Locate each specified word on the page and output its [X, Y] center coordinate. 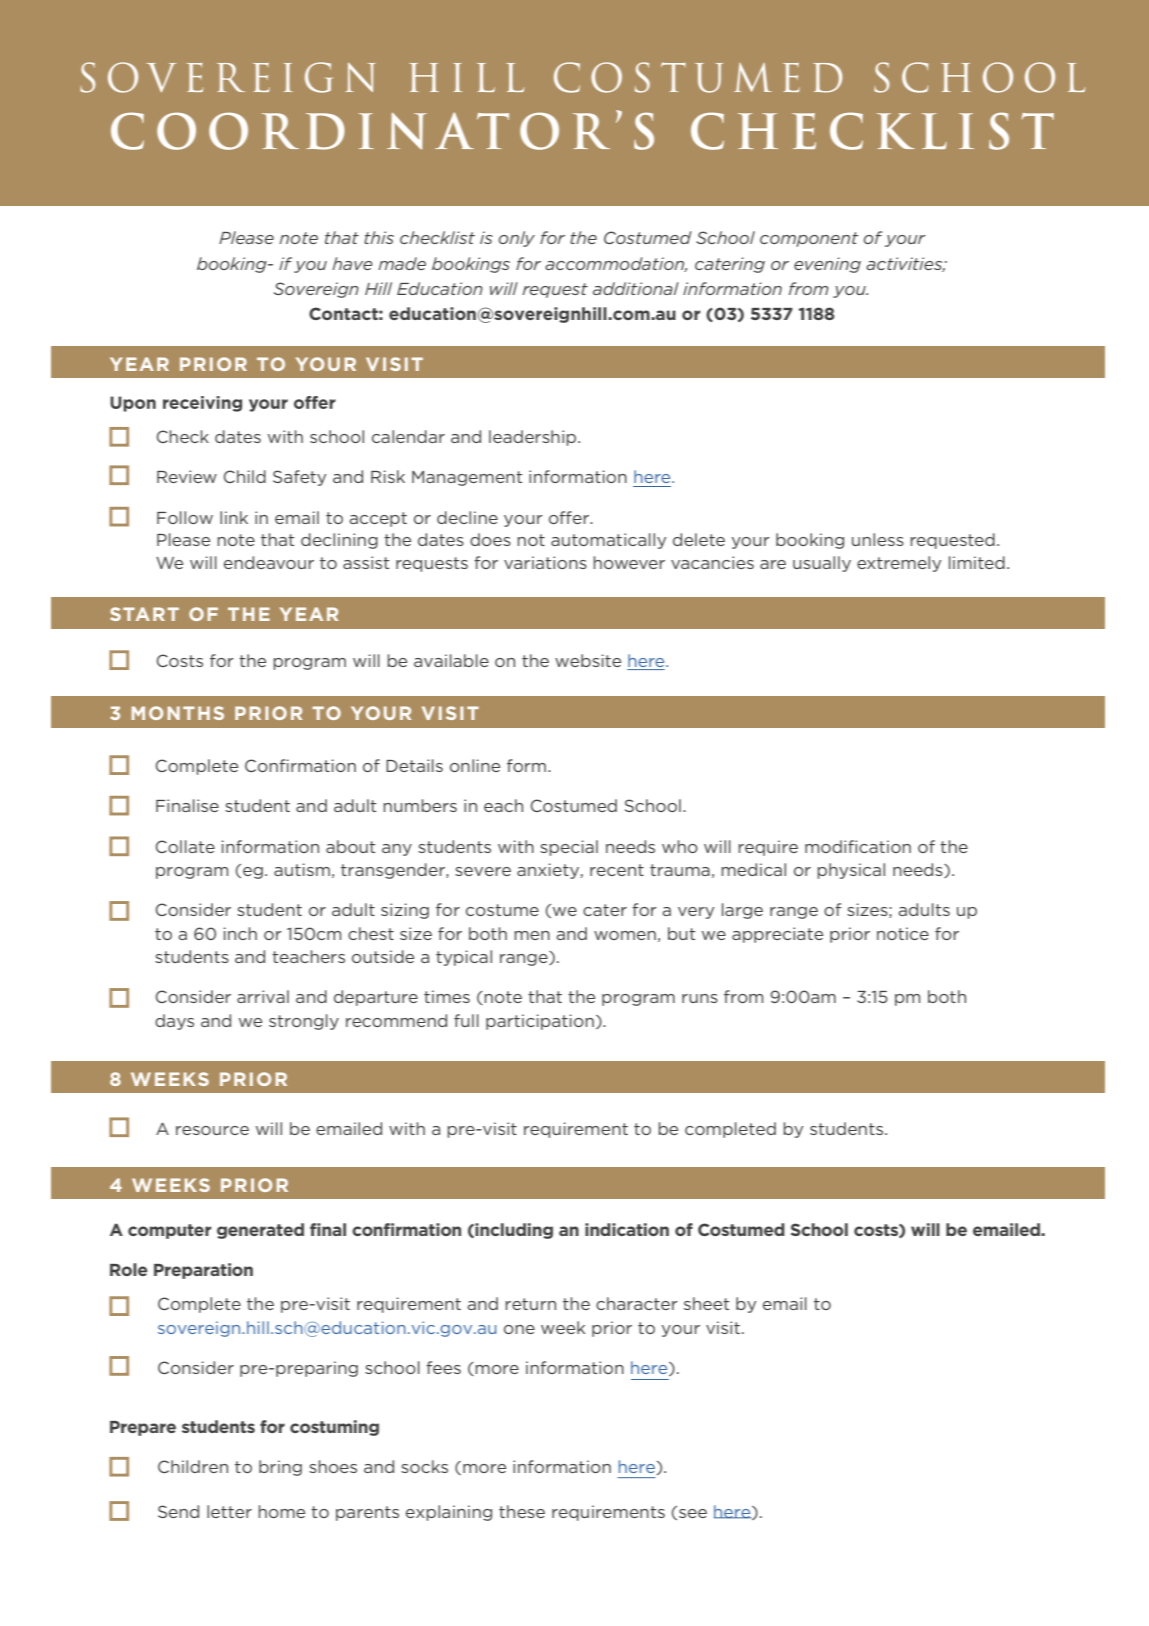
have [352, 263]
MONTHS [177, 713]
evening [827, 265]
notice [903, 933]
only [517, 239]
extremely [899, 564]
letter [229, 1511]
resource [212, 1130]
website [588, 660]
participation [540, 1022]
